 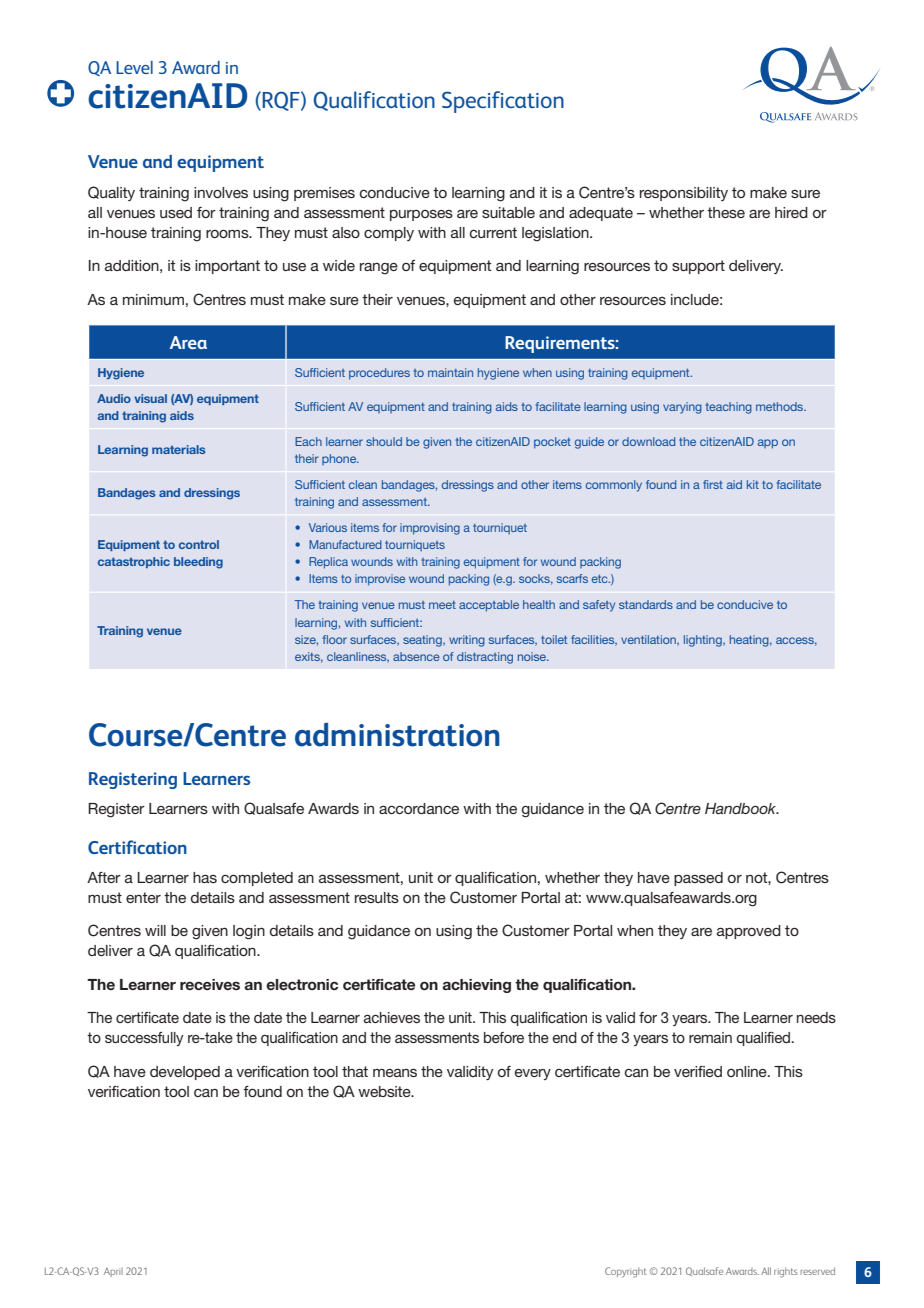 I want to click on lighting, so click(x=704, y=641).
